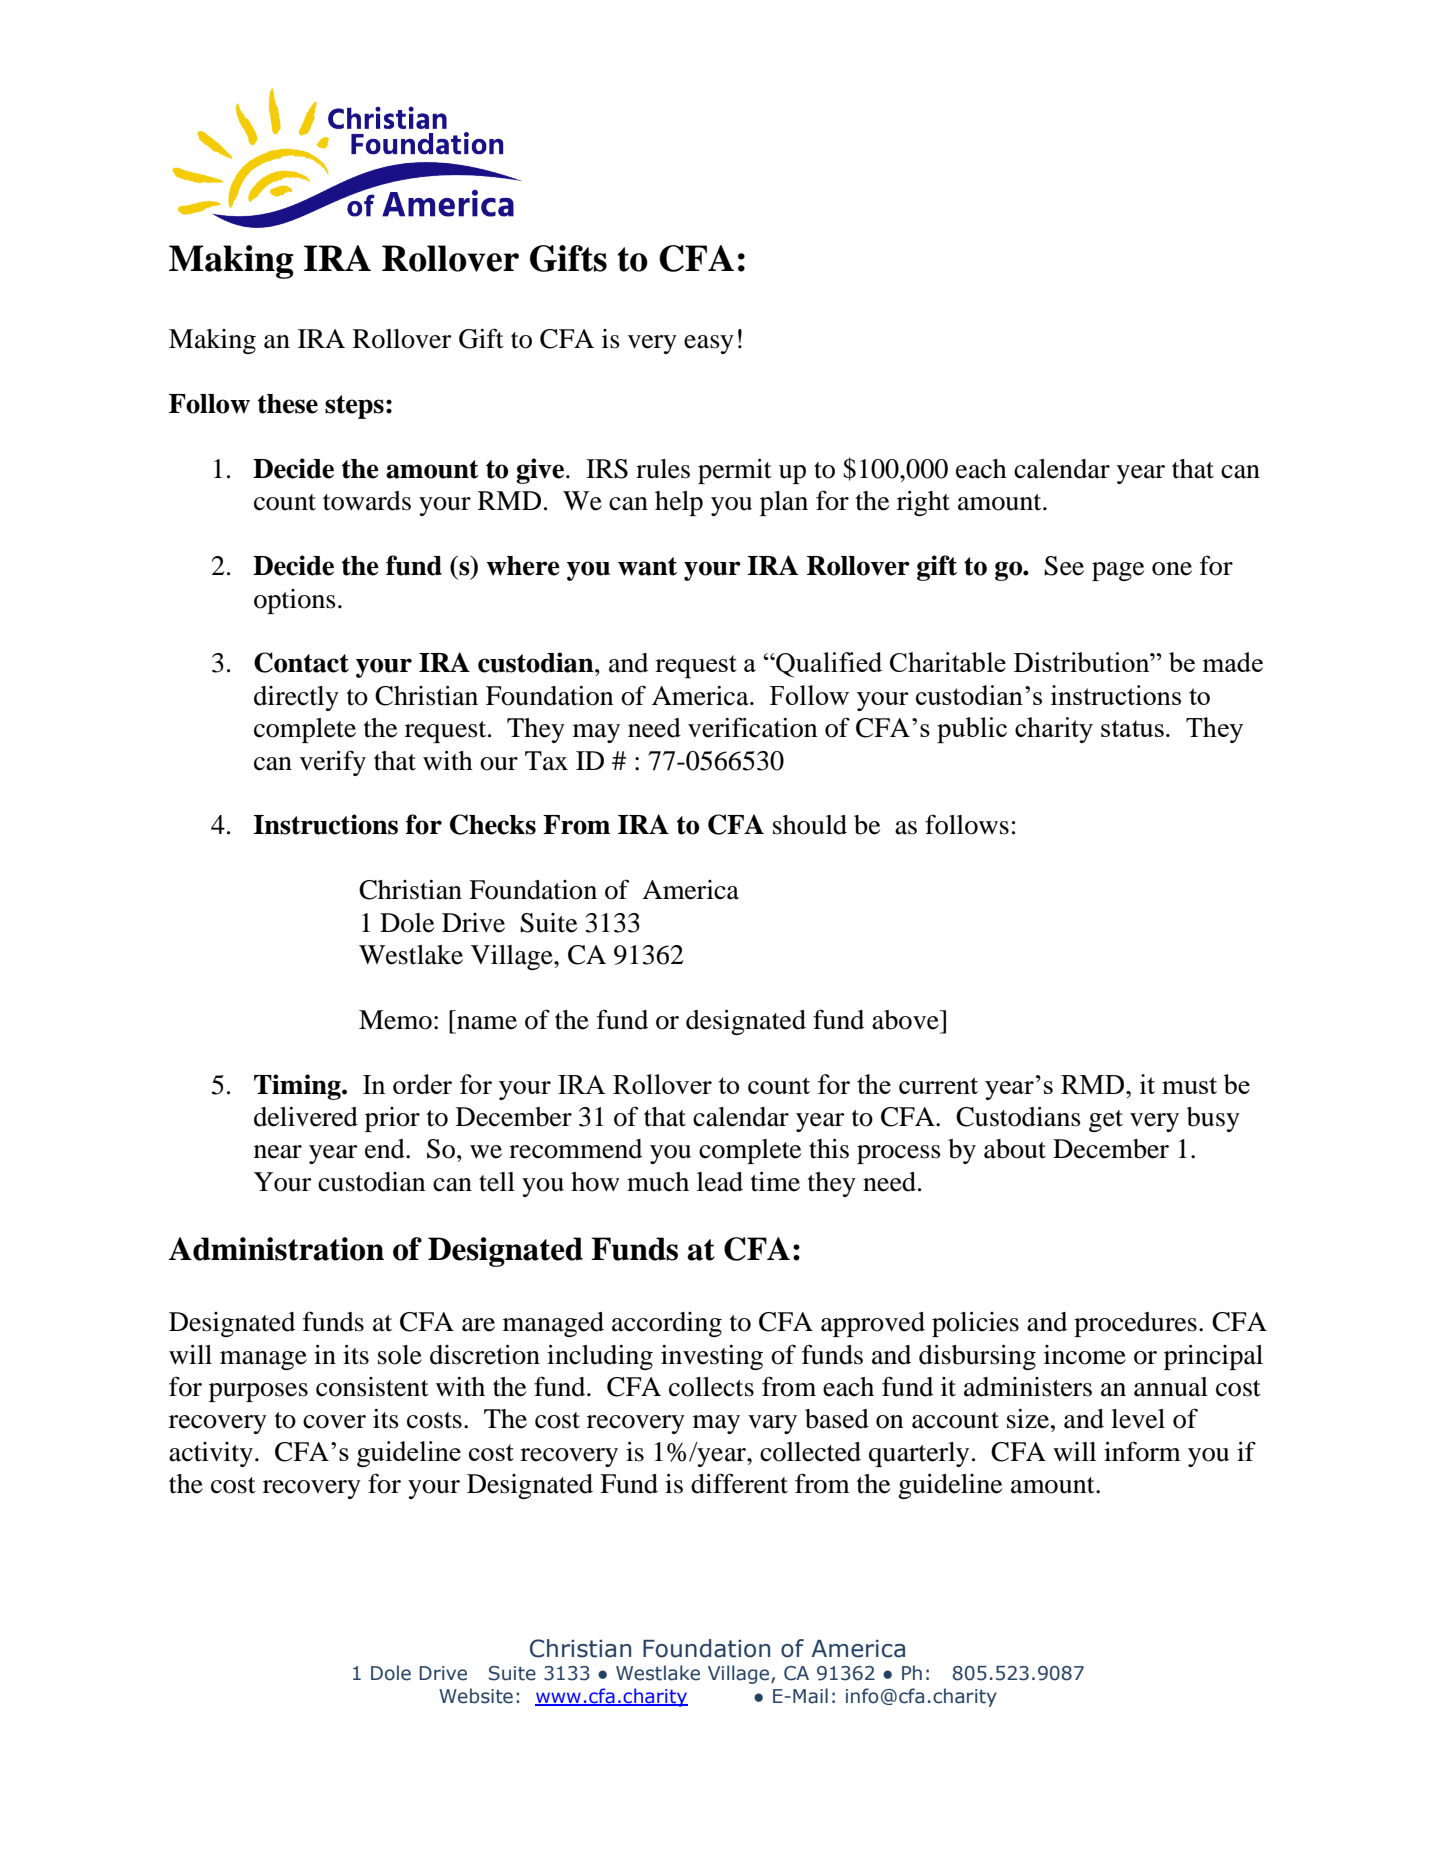 This image has height=1859, width=1436. Describe the element at coordinates (709, 344) in the image. I see `easy` at that location.
